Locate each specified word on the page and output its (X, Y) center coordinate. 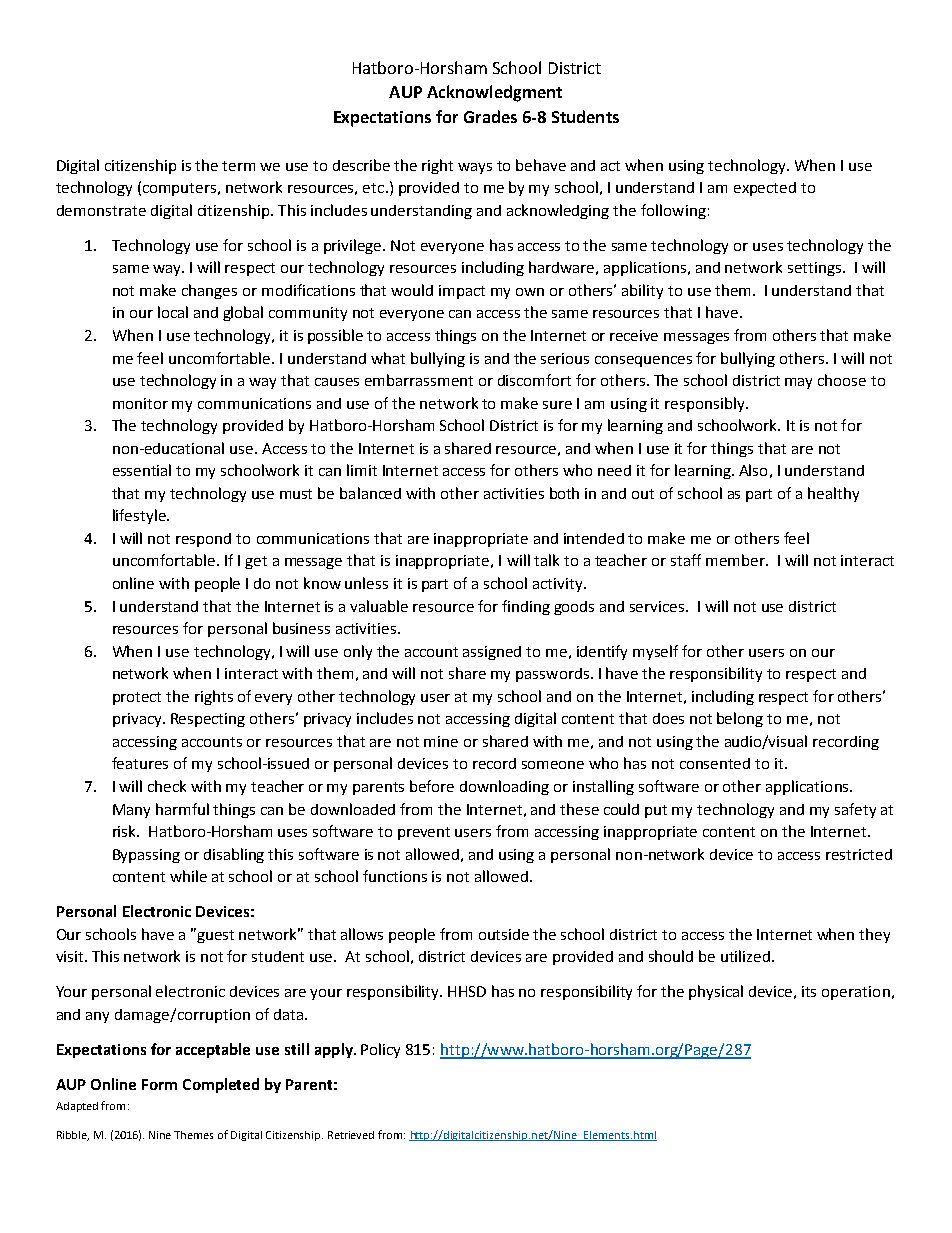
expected (765, 189)
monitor (140, 403)
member (736, 560)
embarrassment (419, 380)
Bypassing (146, 856)
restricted (859, 854)
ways (475, 168)
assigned (492, 653)
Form (159, 1084)
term (238, 166)
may (798, 383)
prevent (424, 833)
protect (137, 698)
